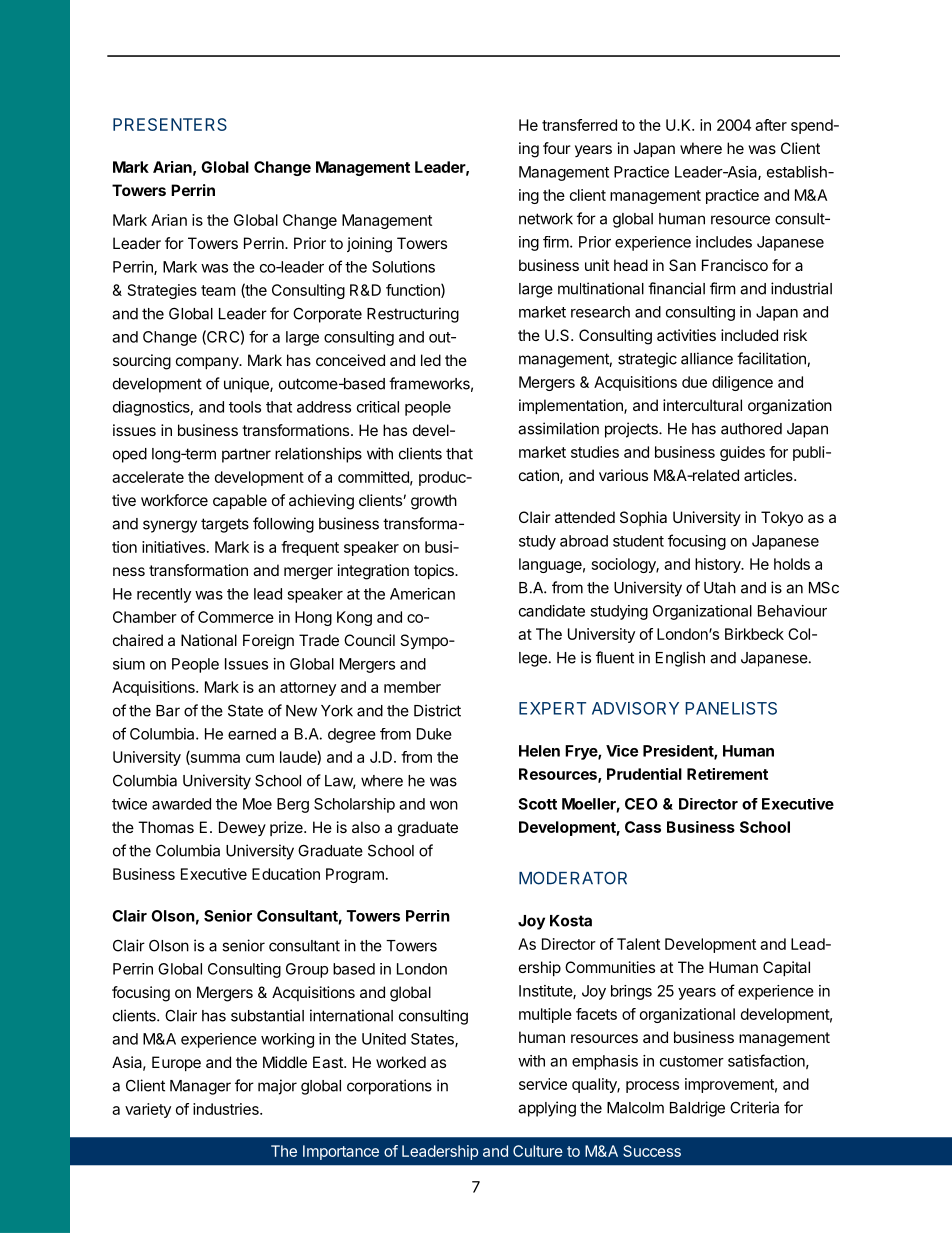  What do you see at coordinates (227, 1109) in the screenshot?
I see `industries` at bounding box center [227, 1109].
